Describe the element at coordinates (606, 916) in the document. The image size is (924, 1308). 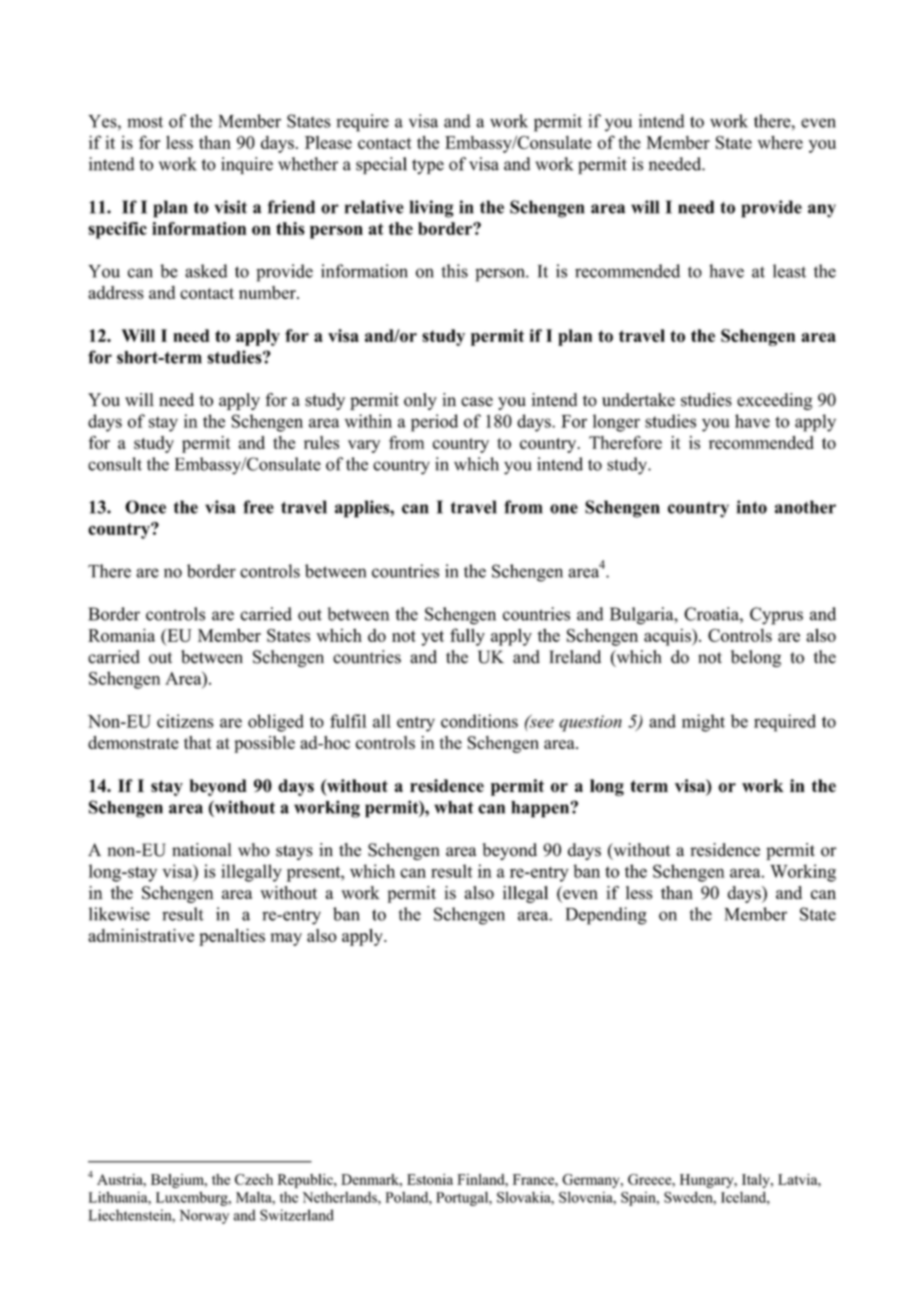
I see `Depending` at that location.
